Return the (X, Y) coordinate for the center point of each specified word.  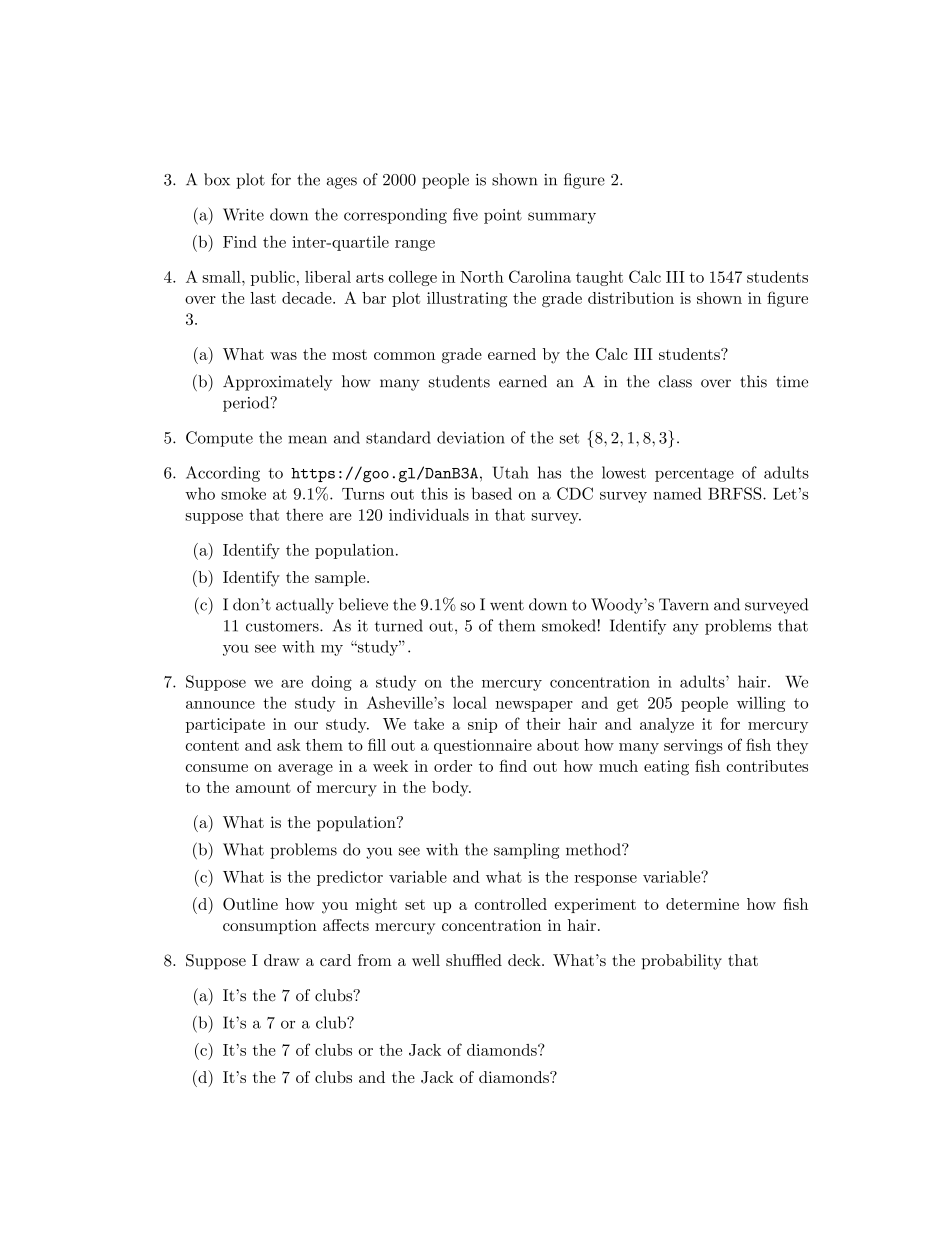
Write (243, 214)
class (675, 381)
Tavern (684, 604)
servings (693, 746)
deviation (471, 437)
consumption (270, 926)
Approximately (277, 383)
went (507, 605)
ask (289, 745)
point (503, 216)
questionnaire (483, 746)
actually (305, 606)
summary (562, 218)
